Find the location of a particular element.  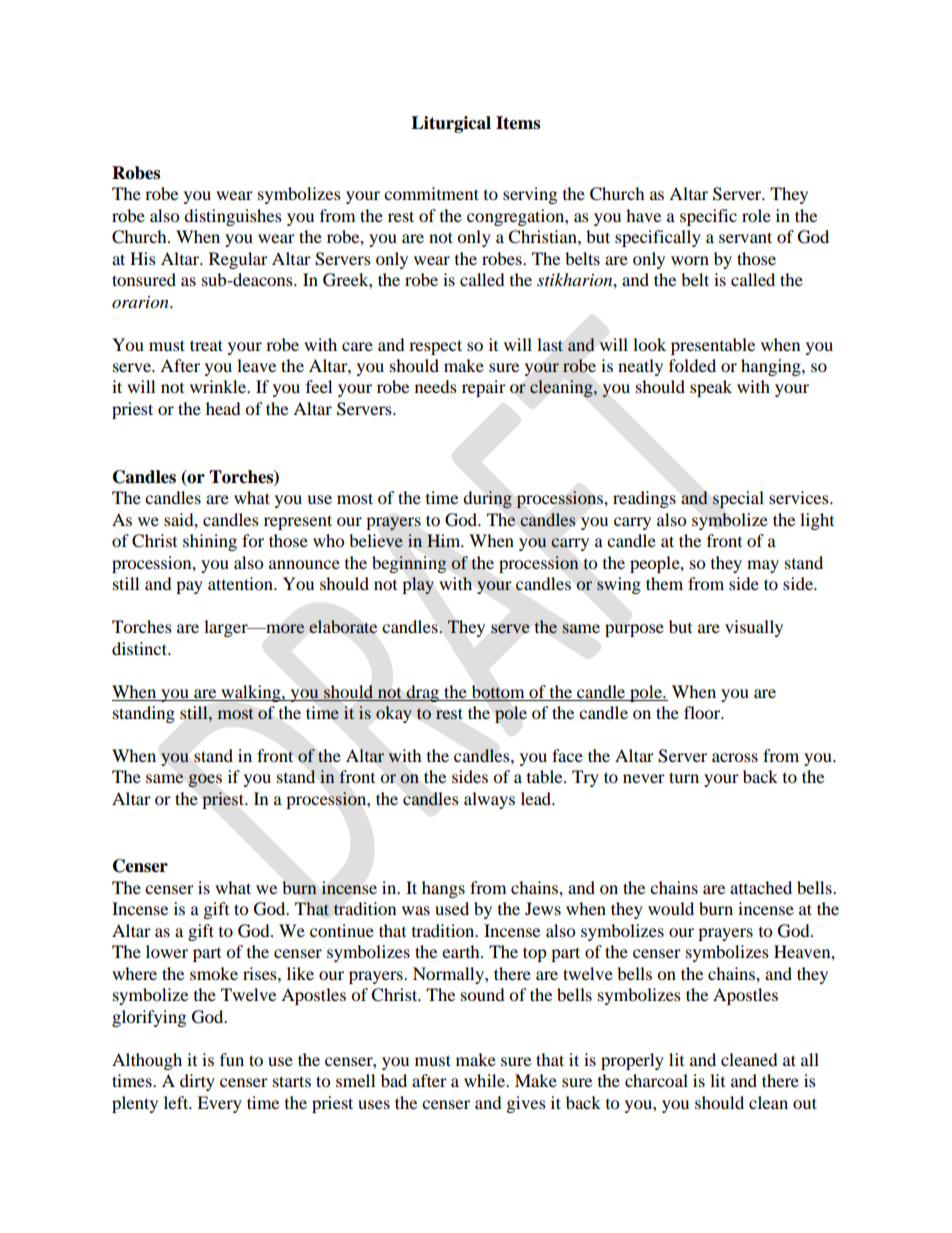

role is located at coordinates (756, 215).
